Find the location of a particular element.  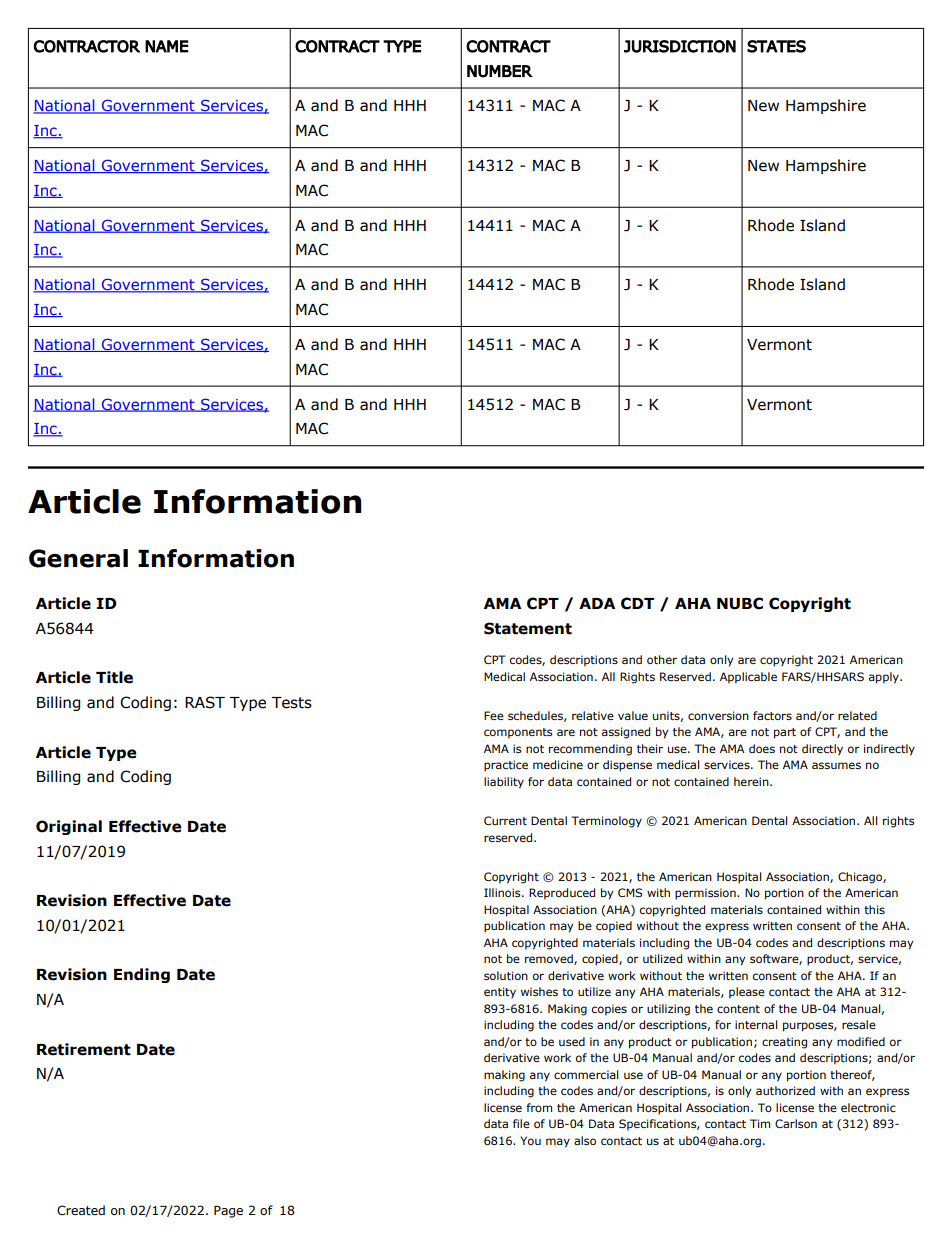

Page is located at coordinates (228, 1212).
